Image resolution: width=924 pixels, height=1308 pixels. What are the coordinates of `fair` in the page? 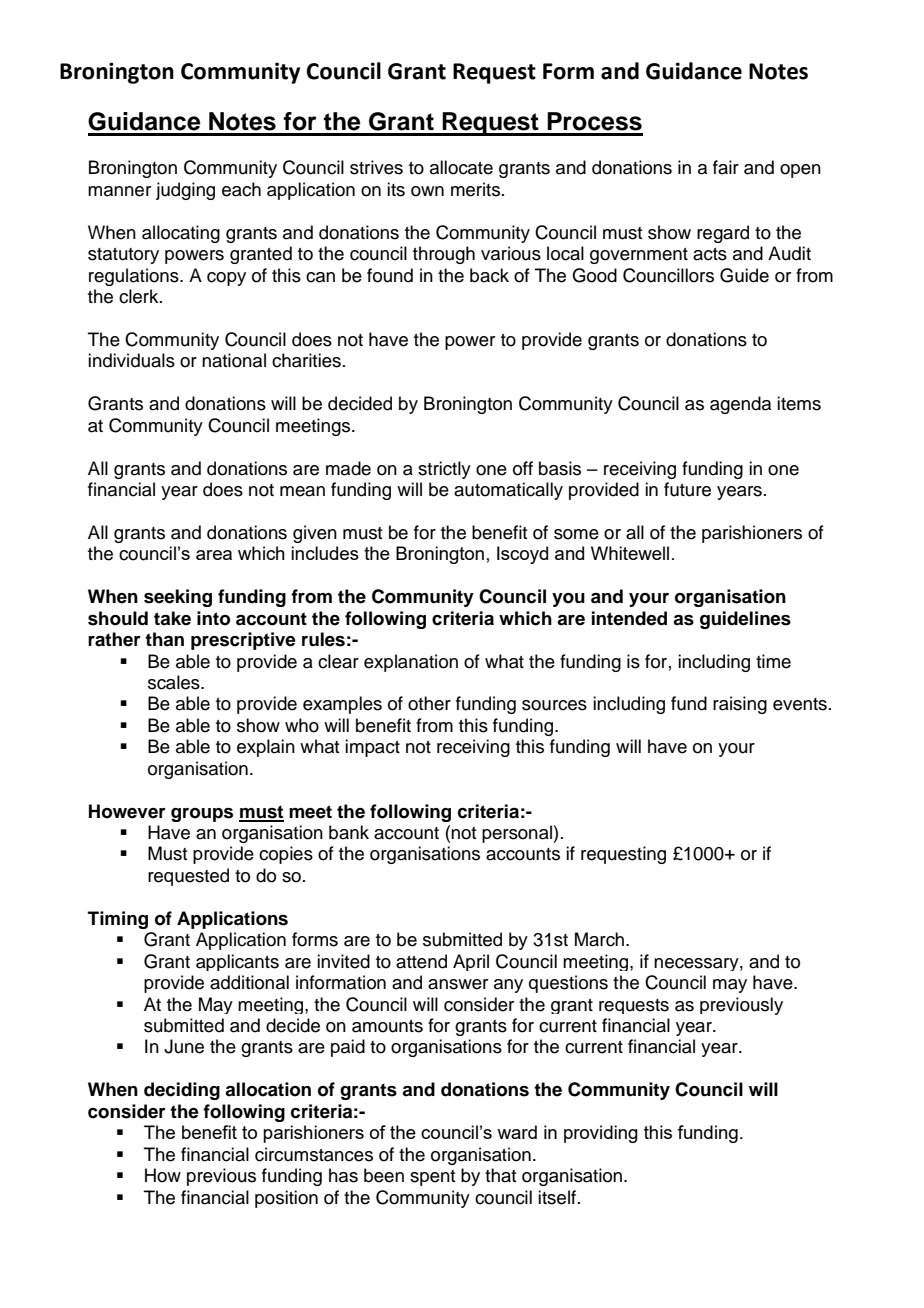 It's located at (726, 167).
